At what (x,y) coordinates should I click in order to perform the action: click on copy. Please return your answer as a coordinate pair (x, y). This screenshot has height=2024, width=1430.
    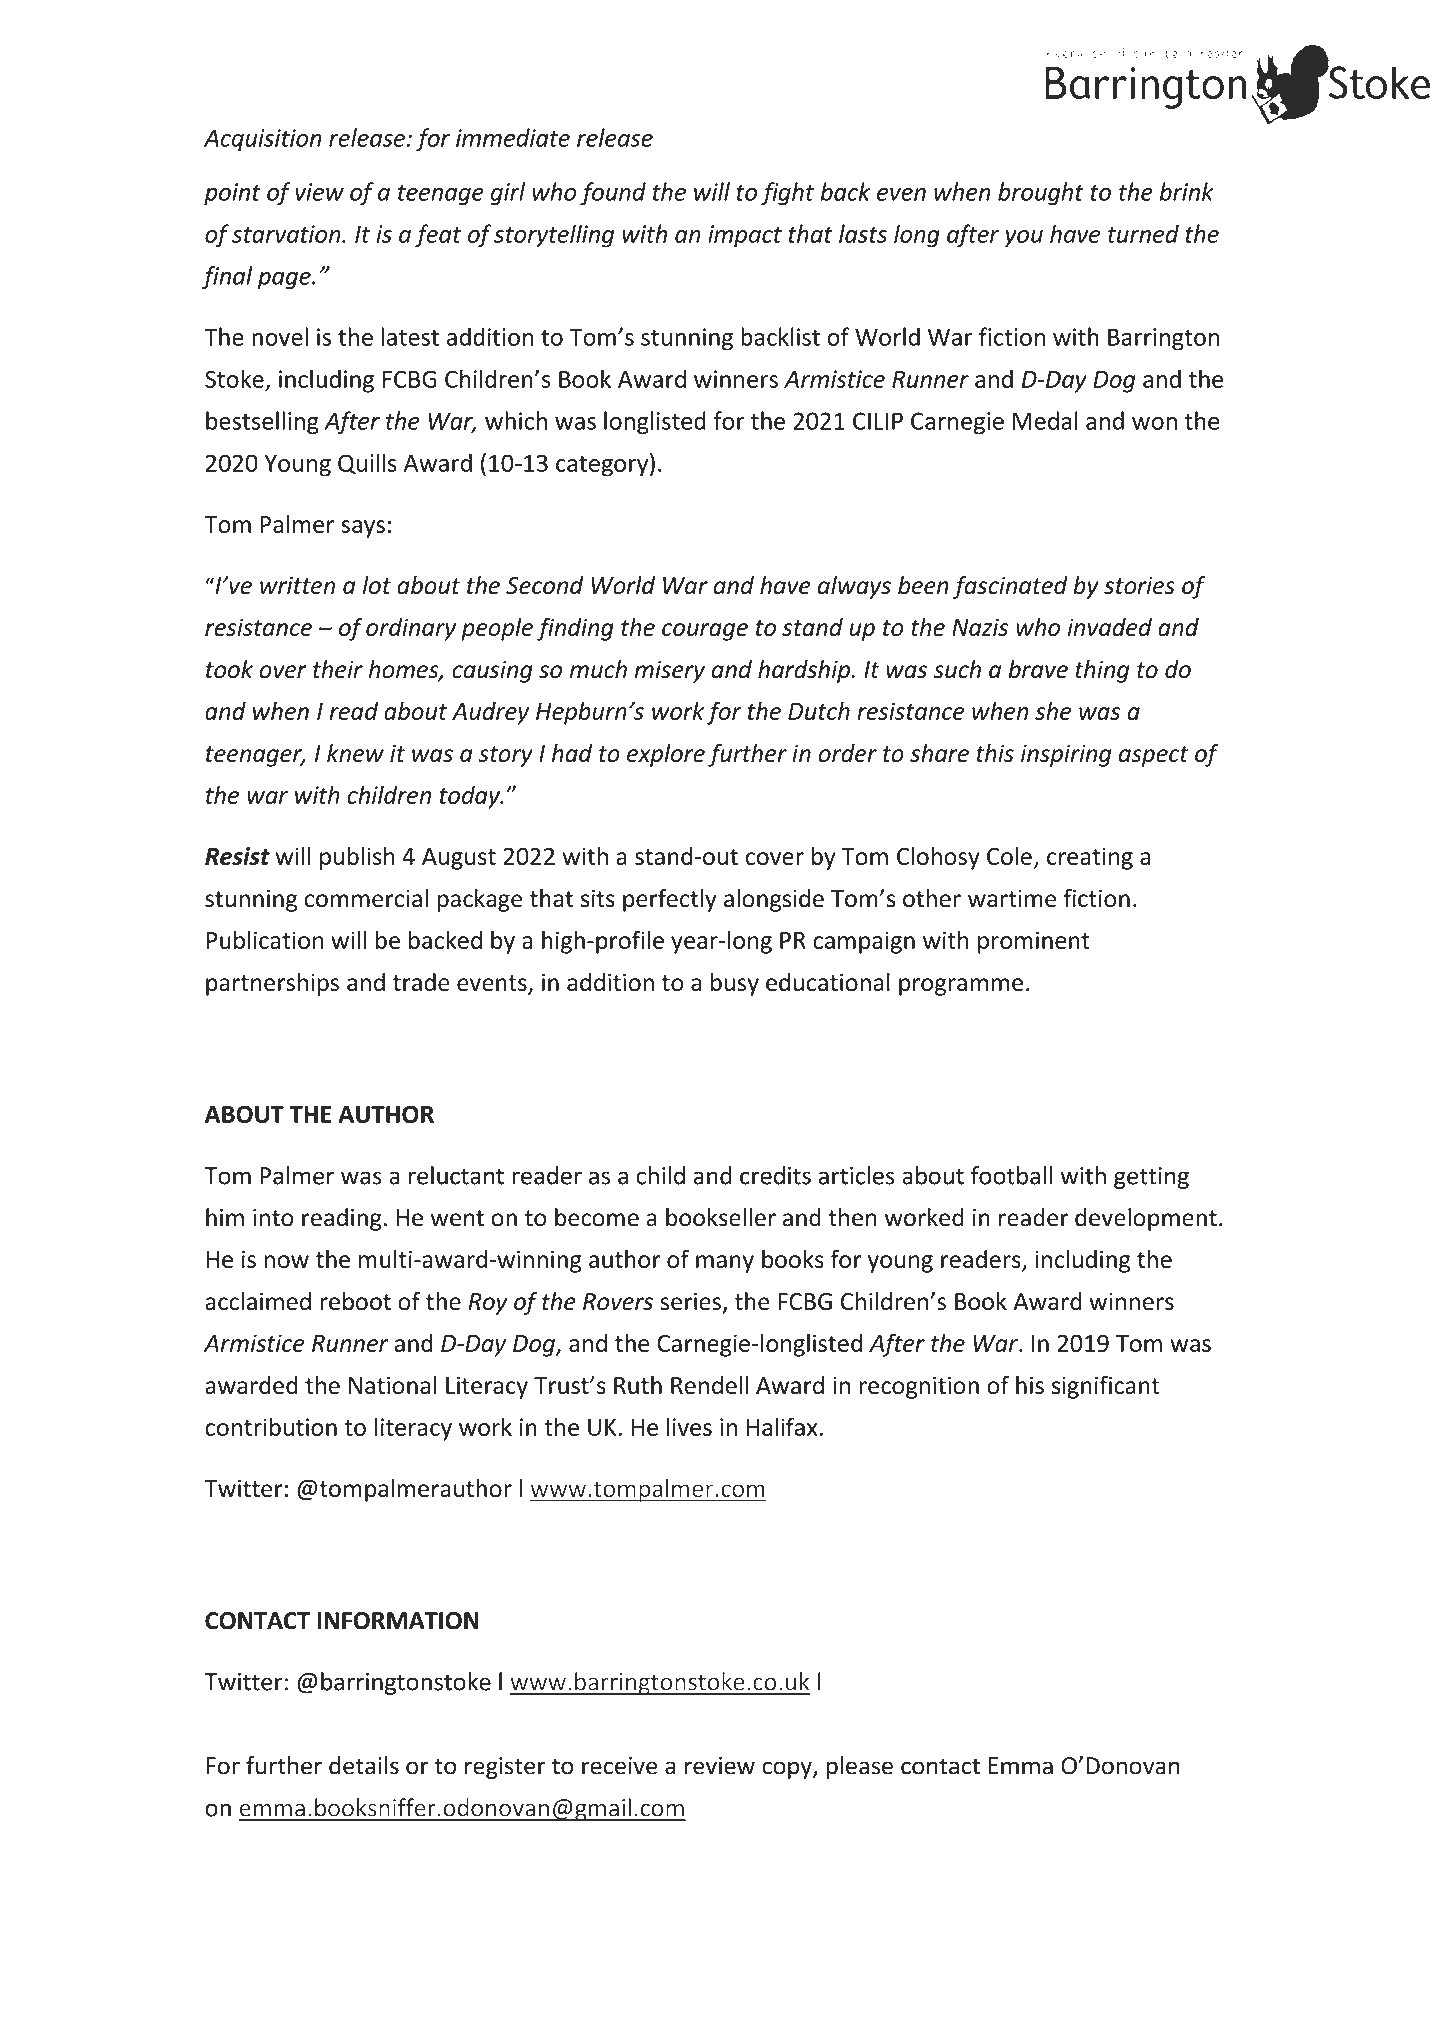
    Looking at the image, I should click on (788, 1770).
